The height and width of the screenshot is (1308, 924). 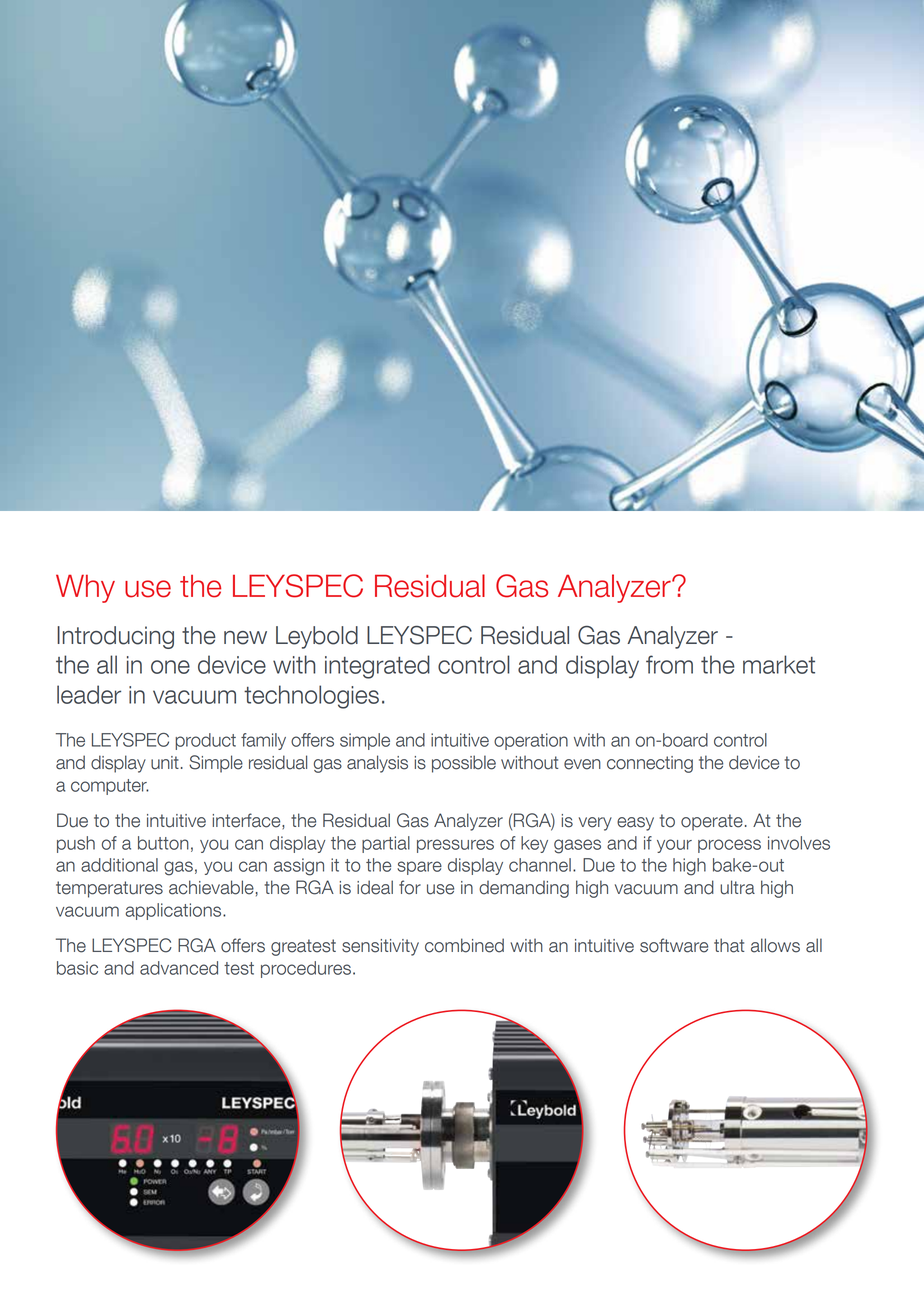 I want to click on from, so click(x=669, y=664).
